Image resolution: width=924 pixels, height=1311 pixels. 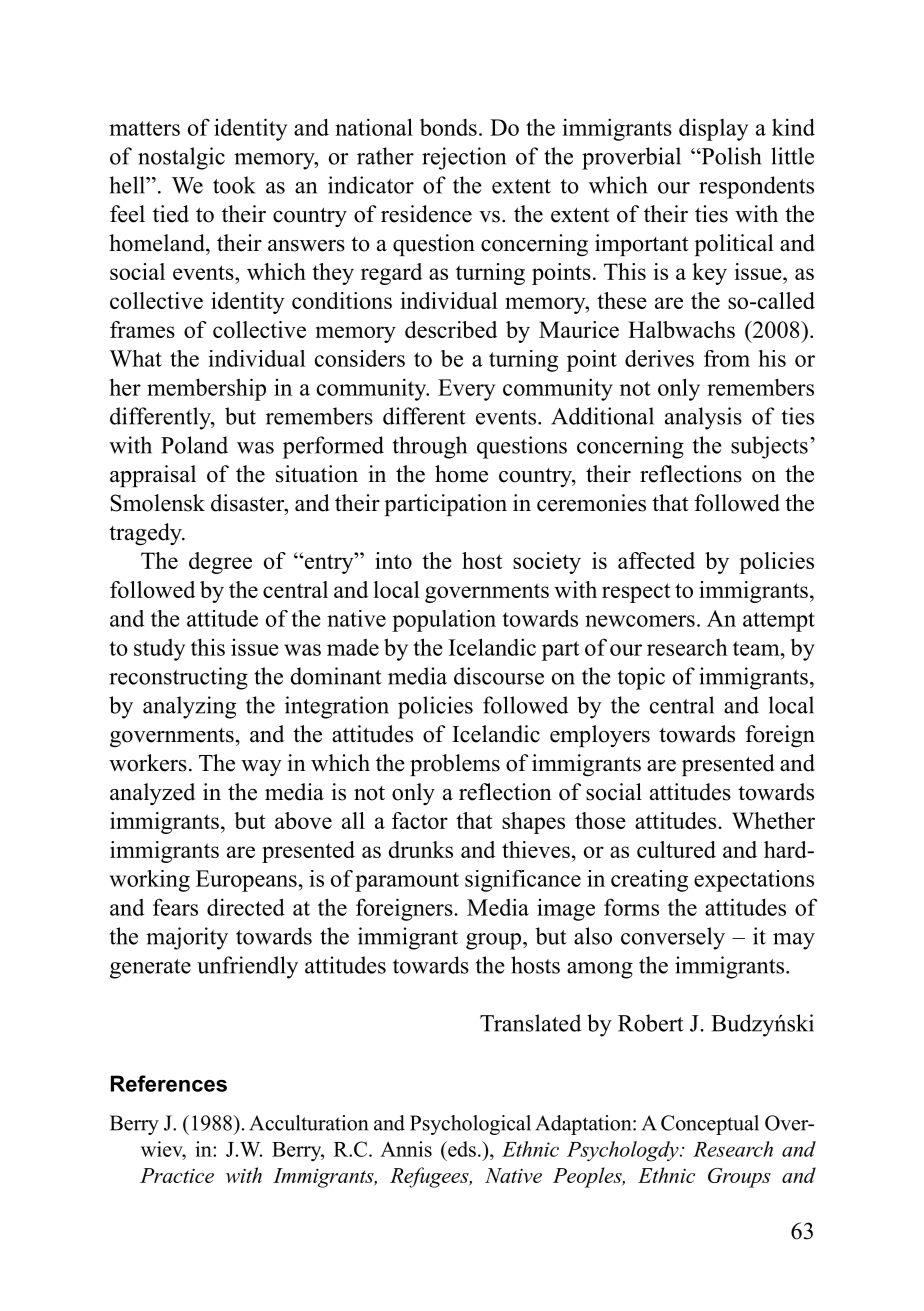 I want to click on paramount, so click(x=407, y=882).
